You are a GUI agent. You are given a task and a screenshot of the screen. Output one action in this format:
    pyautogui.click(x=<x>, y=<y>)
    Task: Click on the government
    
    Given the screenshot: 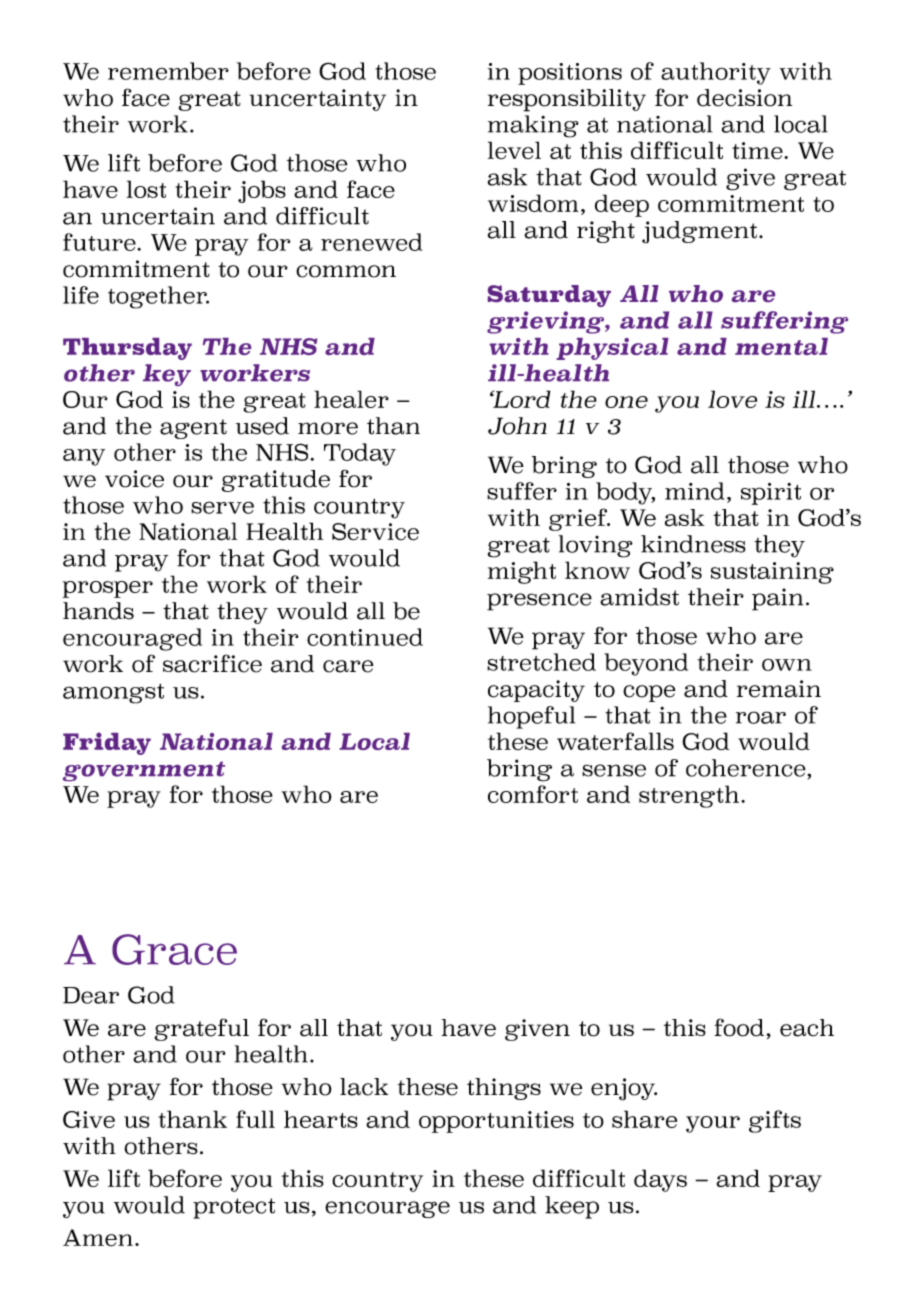 What is the action you would take?
    pyautogui.click(x=144, y=771)
